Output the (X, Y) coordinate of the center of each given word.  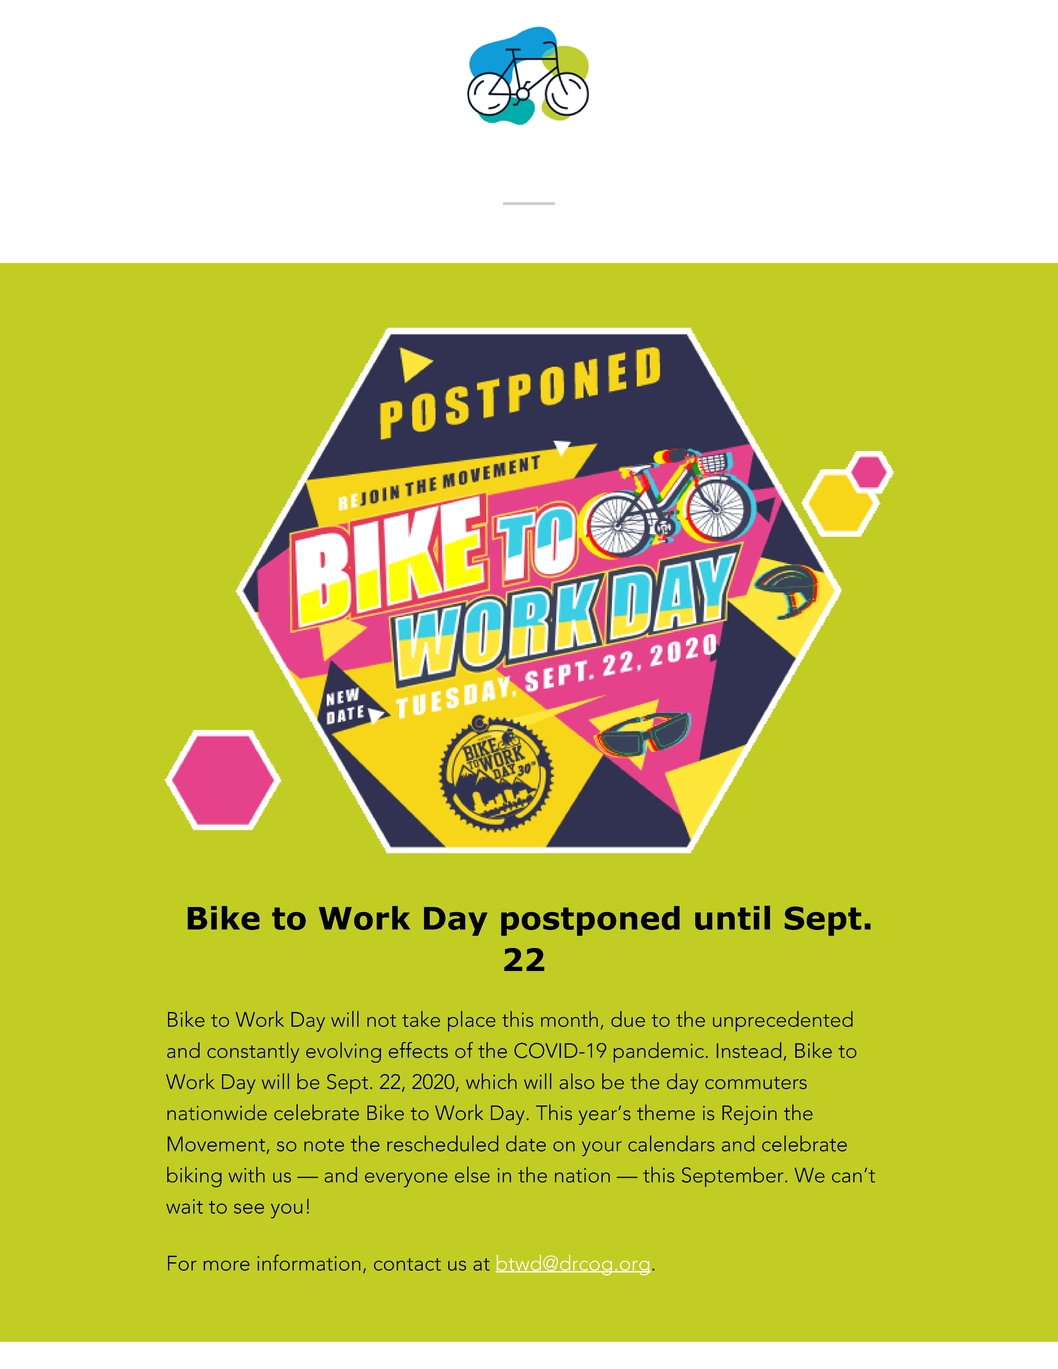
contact (407, 1264)
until (732, 918)
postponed (590, 921)
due (628, 1019)
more (227, 1266)
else (472, 1174)
